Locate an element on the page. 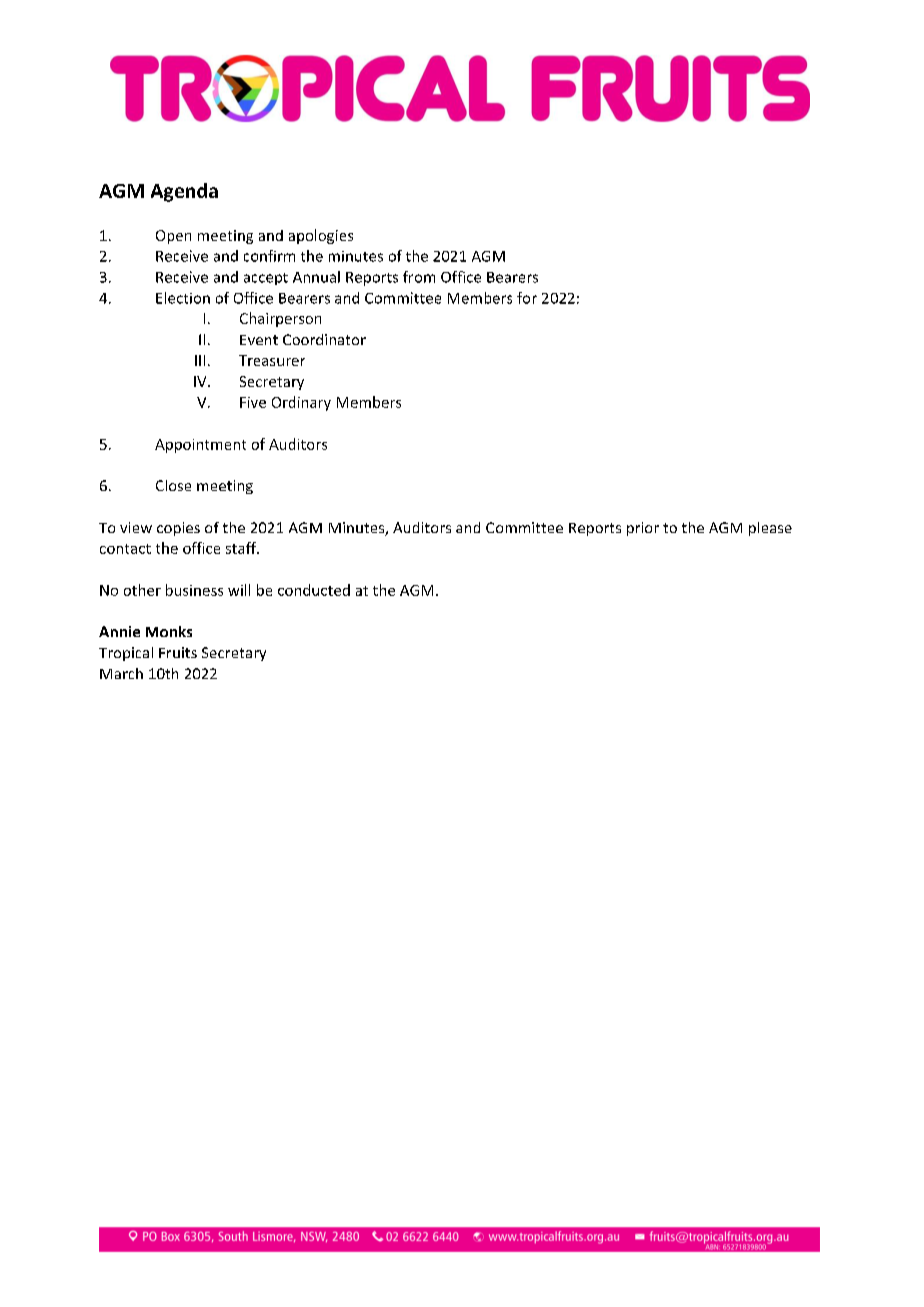 This page has height=1307, width=924. for is located at coordinates (527, 298).
